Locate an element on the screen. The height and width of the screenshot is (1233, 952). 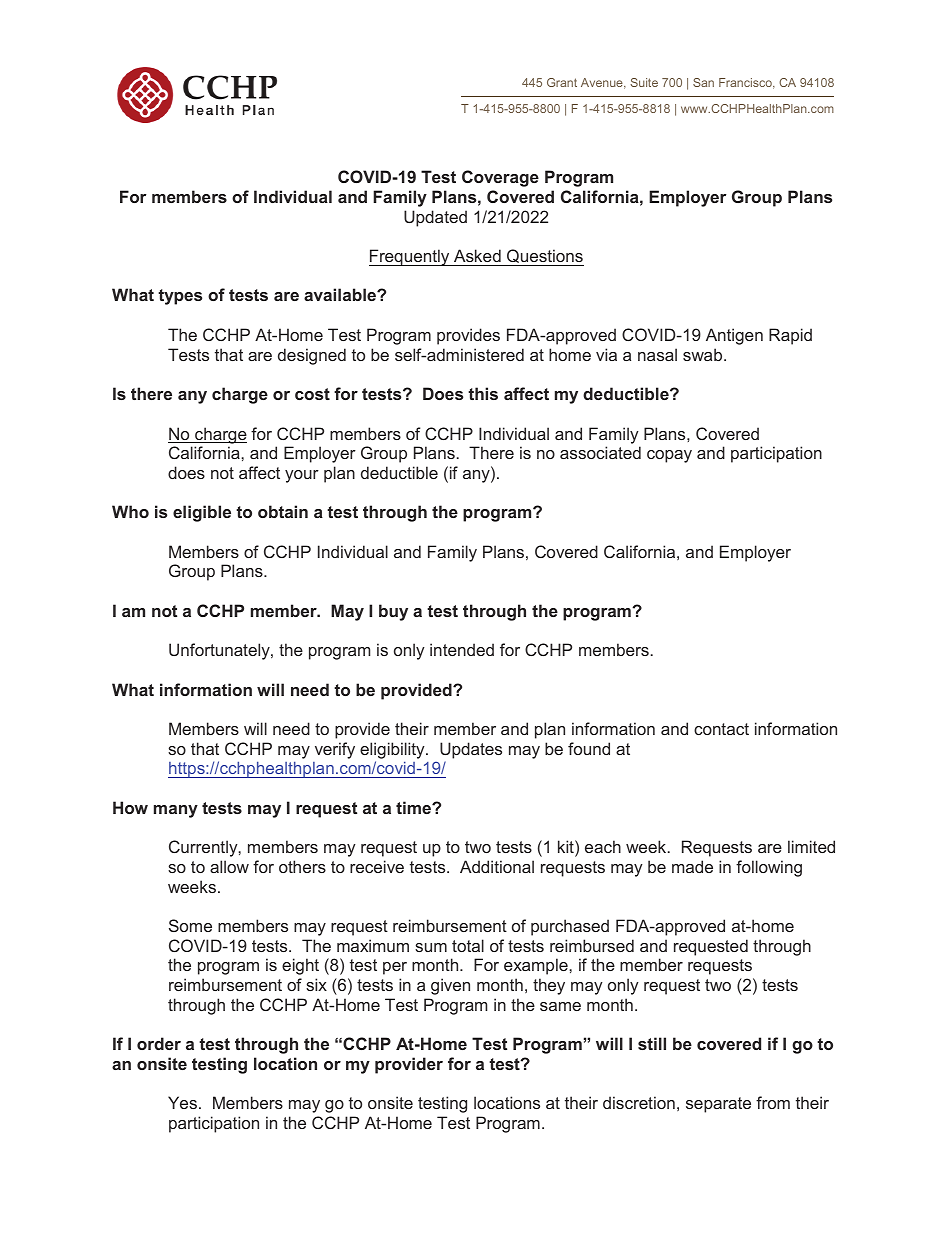
contact is located at coordinates (721, 729).
